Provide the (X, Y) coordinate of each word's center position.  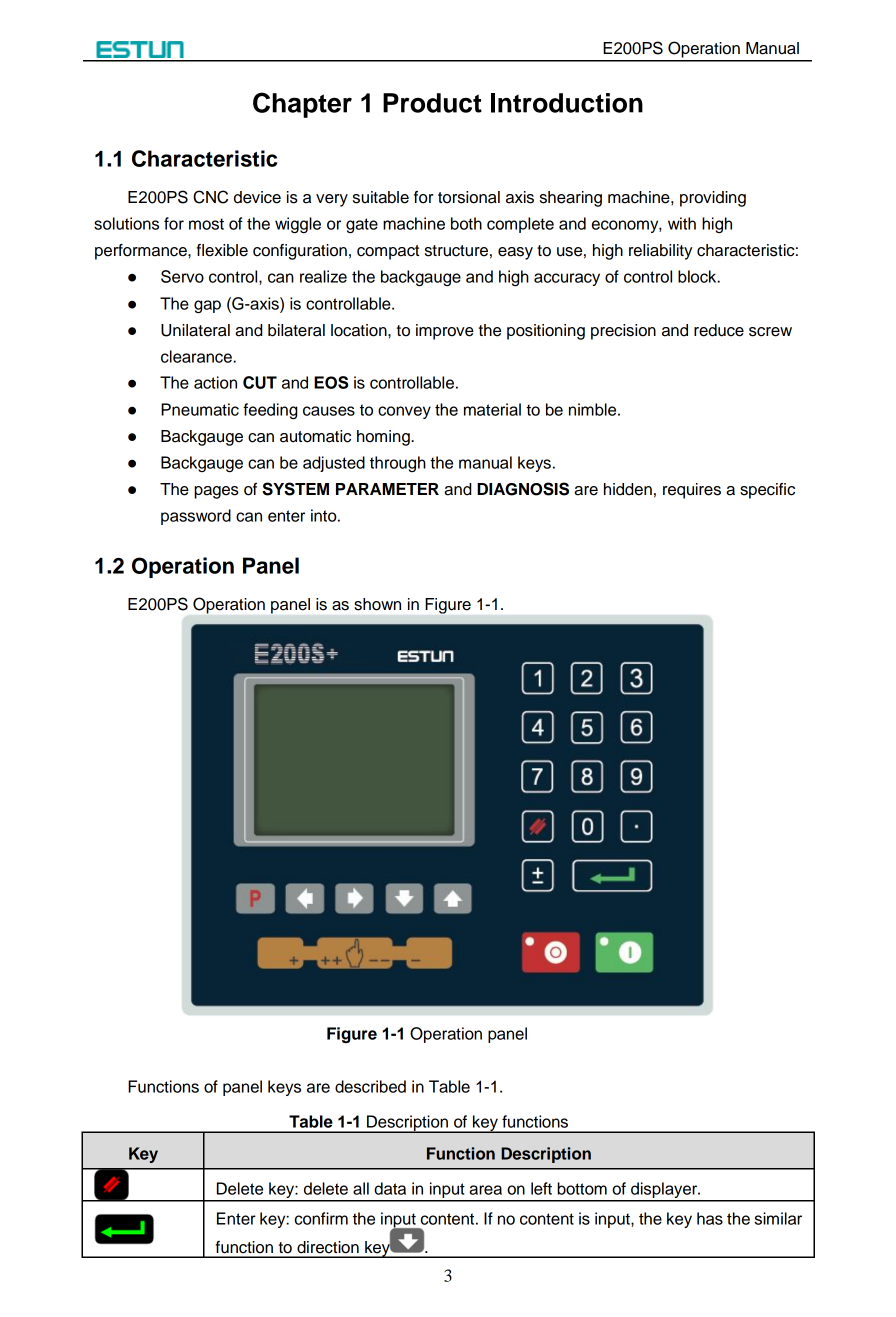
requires (692, 491)
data (390, 1188)
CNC (210, 197)
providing (713, 199)
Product (432, 103)
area (485, 1190)
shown (377, 604)
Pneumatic (200, 409)
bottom (582, 1188)
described (370, 1086)
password (196, 517)
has (710, 1218)
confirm (321, 1218)
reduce (719, 330)
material (492, 409)
